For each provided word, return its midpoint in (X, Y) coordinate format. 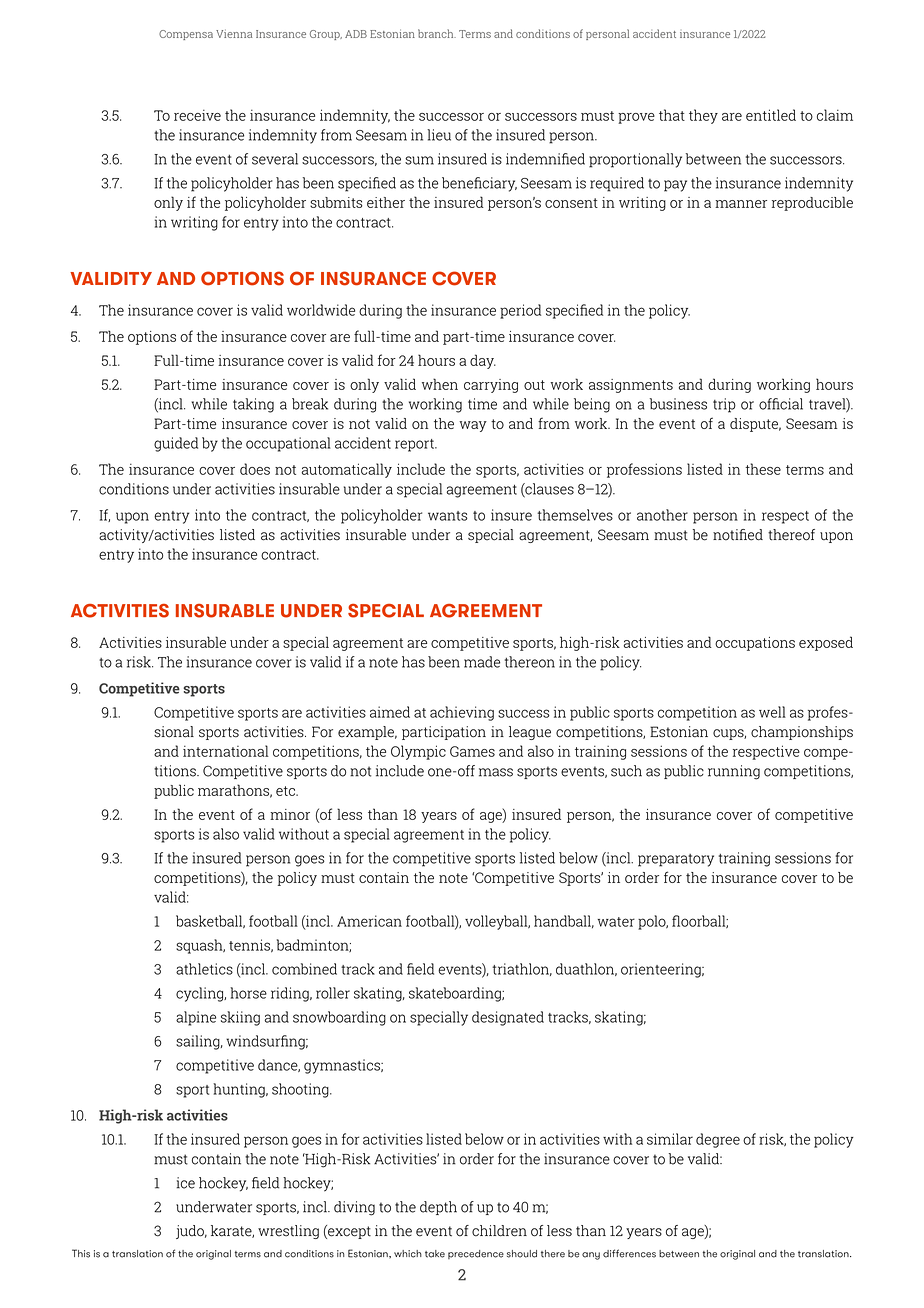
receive (197, 115)
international (226, 751)
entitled (771, 115)
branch (437, 33)
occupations (755, 644)
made (482, 662)
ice (186, 1183)
